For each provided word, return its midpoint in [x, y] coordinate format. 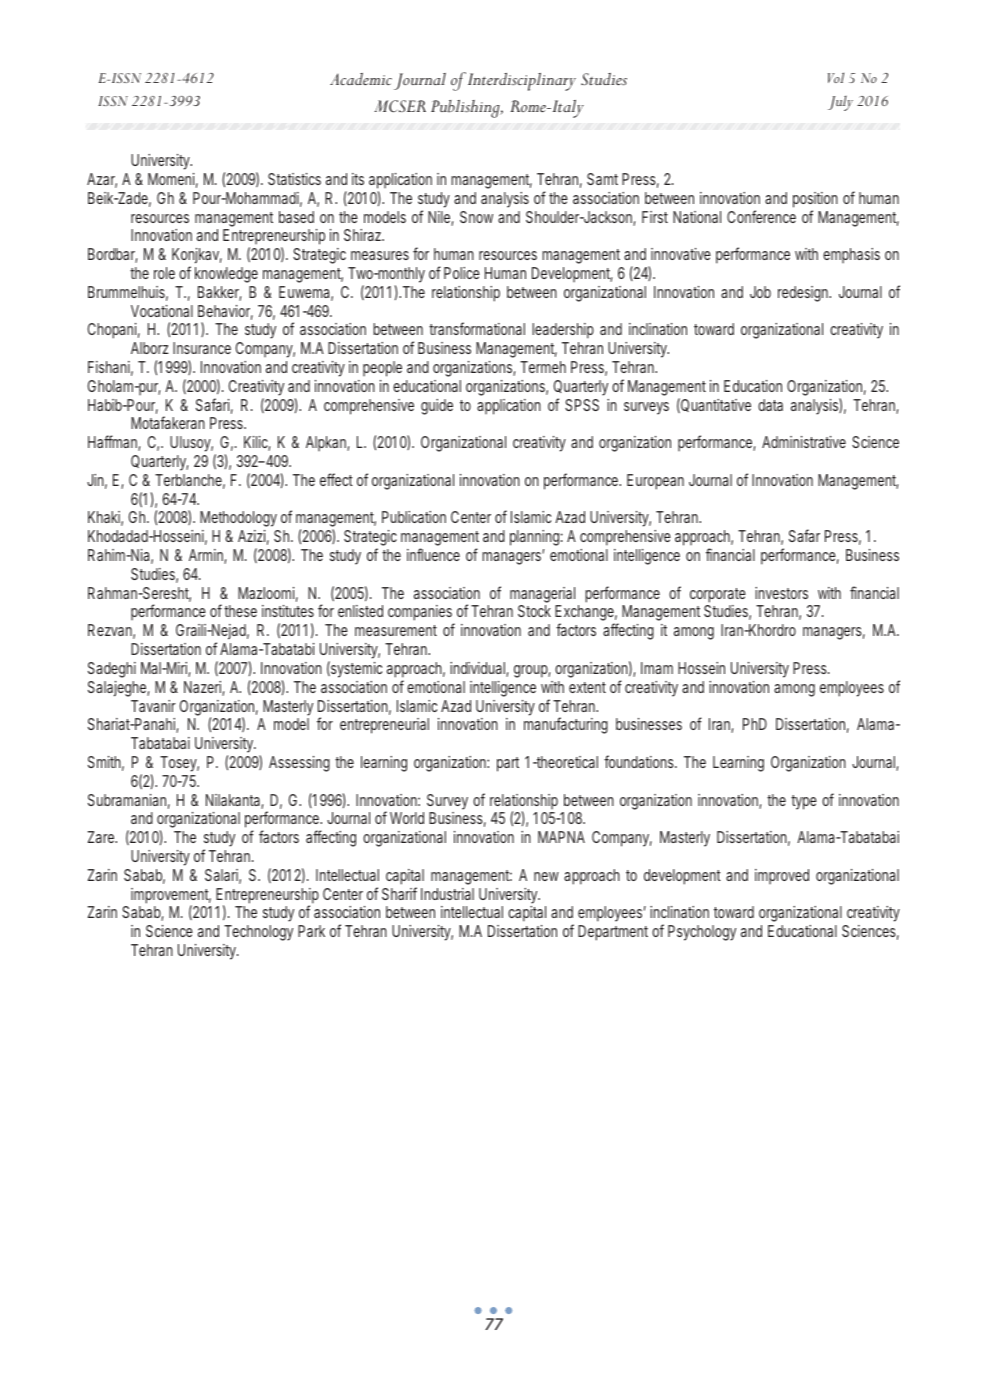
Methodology [238, 519]
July [840, 103]
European [655, 482]
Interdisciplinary [522, 82]
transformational [477, 328]
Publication [414, 517]
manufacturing [566, 725]
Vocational [162, 311]
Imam [657, 668]
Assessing [299, 764]
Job [760, 292]
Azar [102, 180]
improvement [171, 897]
